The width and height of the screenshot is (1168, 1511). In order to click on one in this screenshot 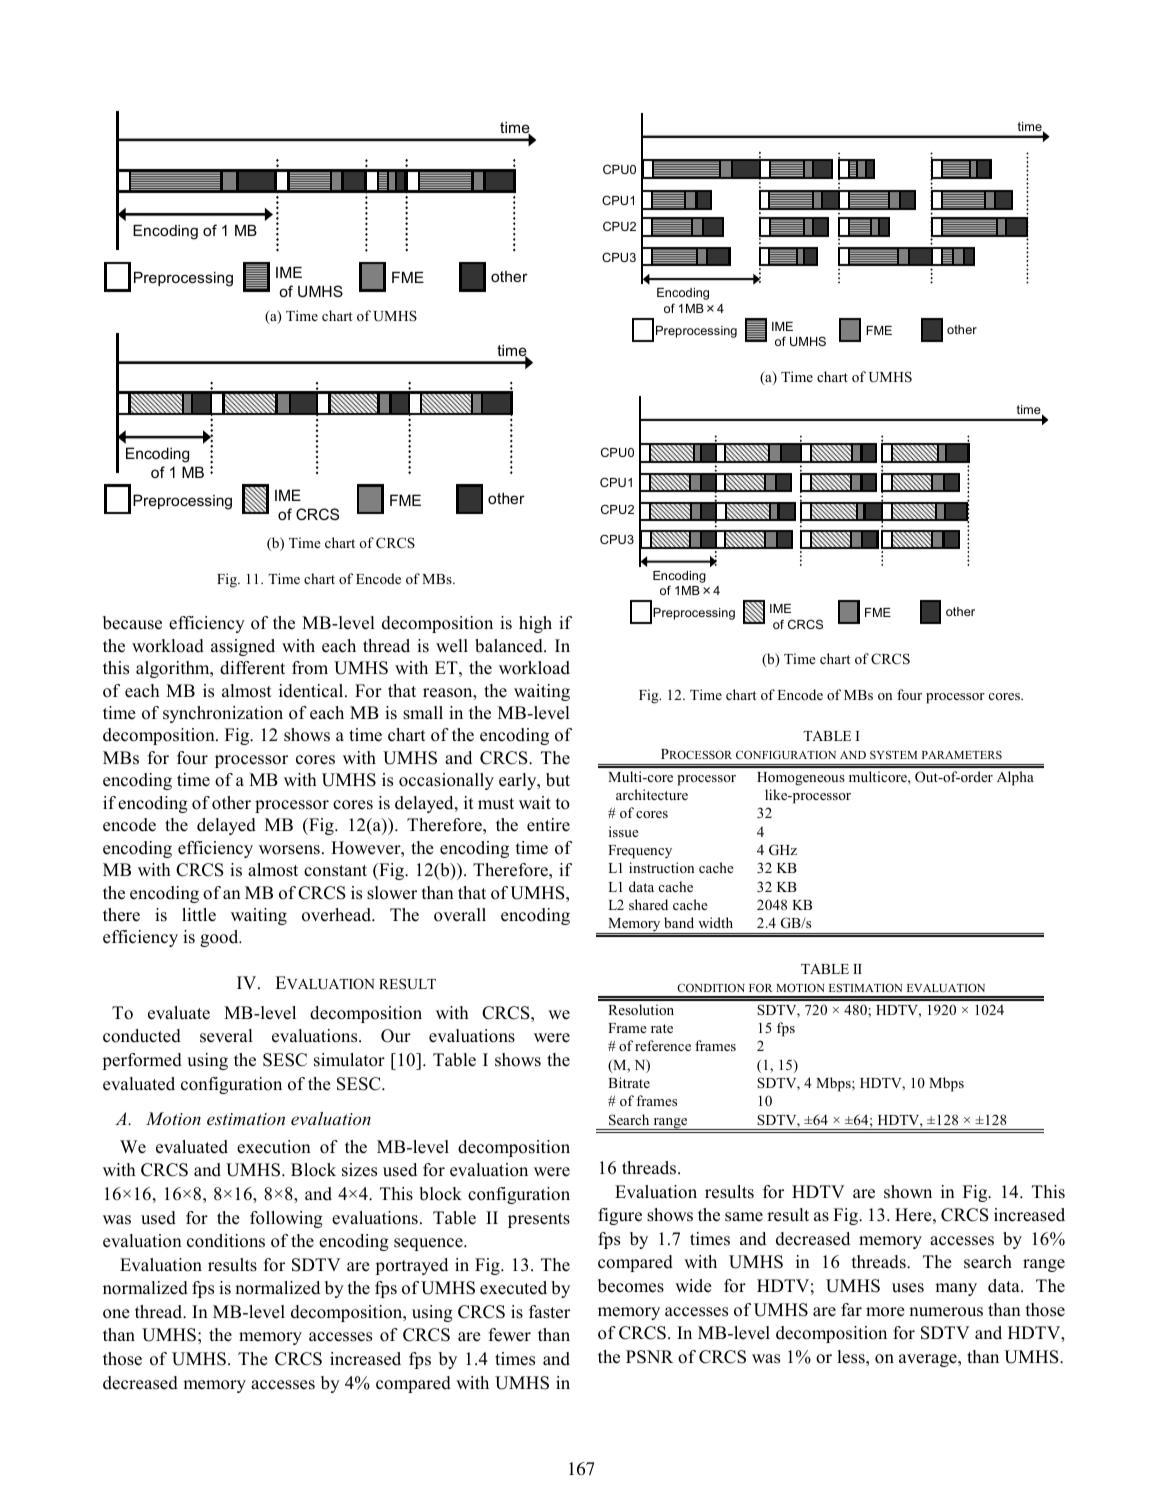, I will do `click(116, 1314)`.
